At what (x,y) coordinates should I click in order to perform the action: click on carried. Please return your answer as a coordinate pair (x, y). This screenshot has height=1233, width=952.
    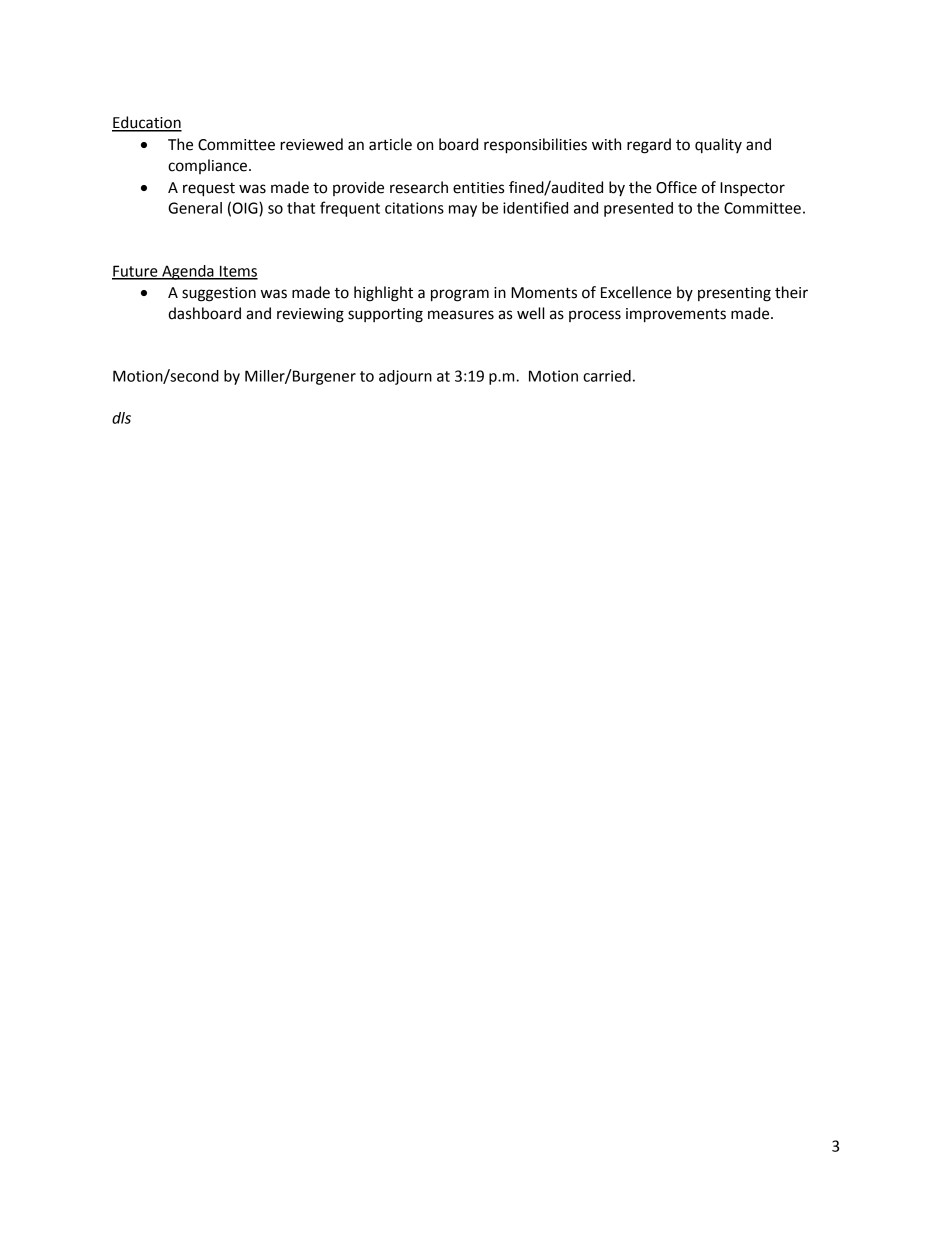
    Looking at the image, I should click on (607, 376).
